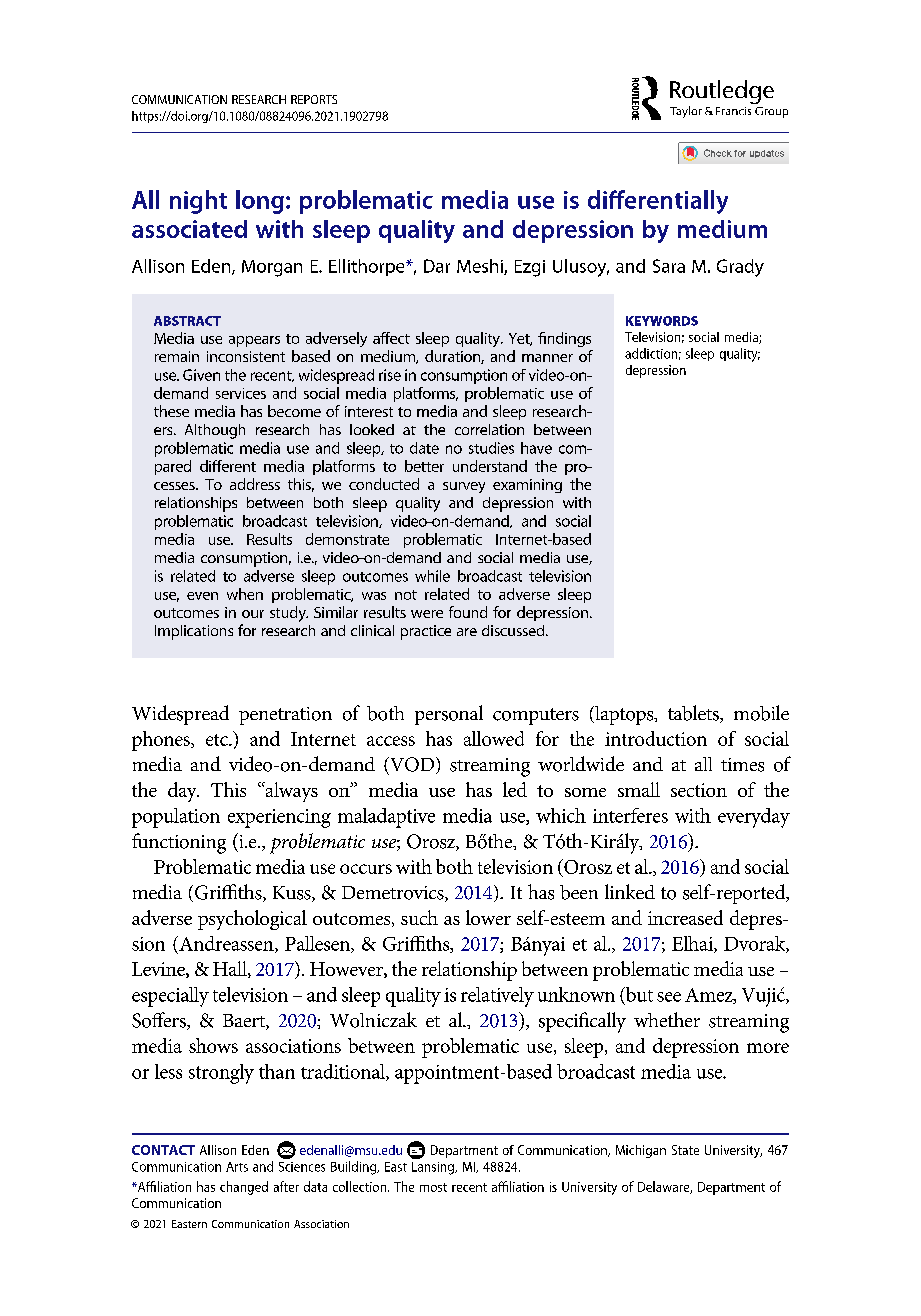 The height and width of the page is (1316, 921). Describe the element at coordinates (253, 614) in the page. I see `our` at that location.
